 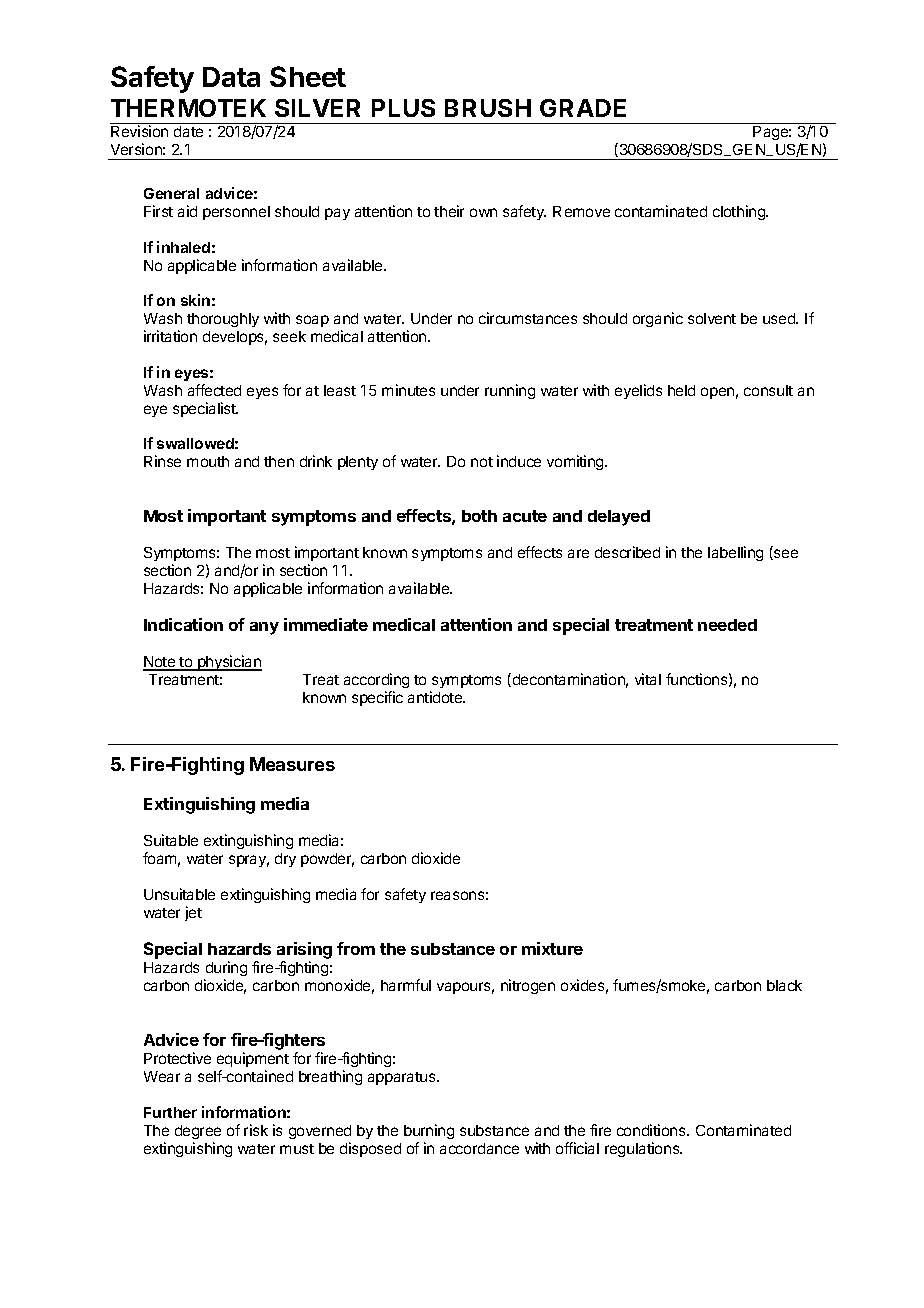 What do you see at coordinates (652, 1130) in the screenshot?
I see `conditions` at bounding box center [652, 1130].
